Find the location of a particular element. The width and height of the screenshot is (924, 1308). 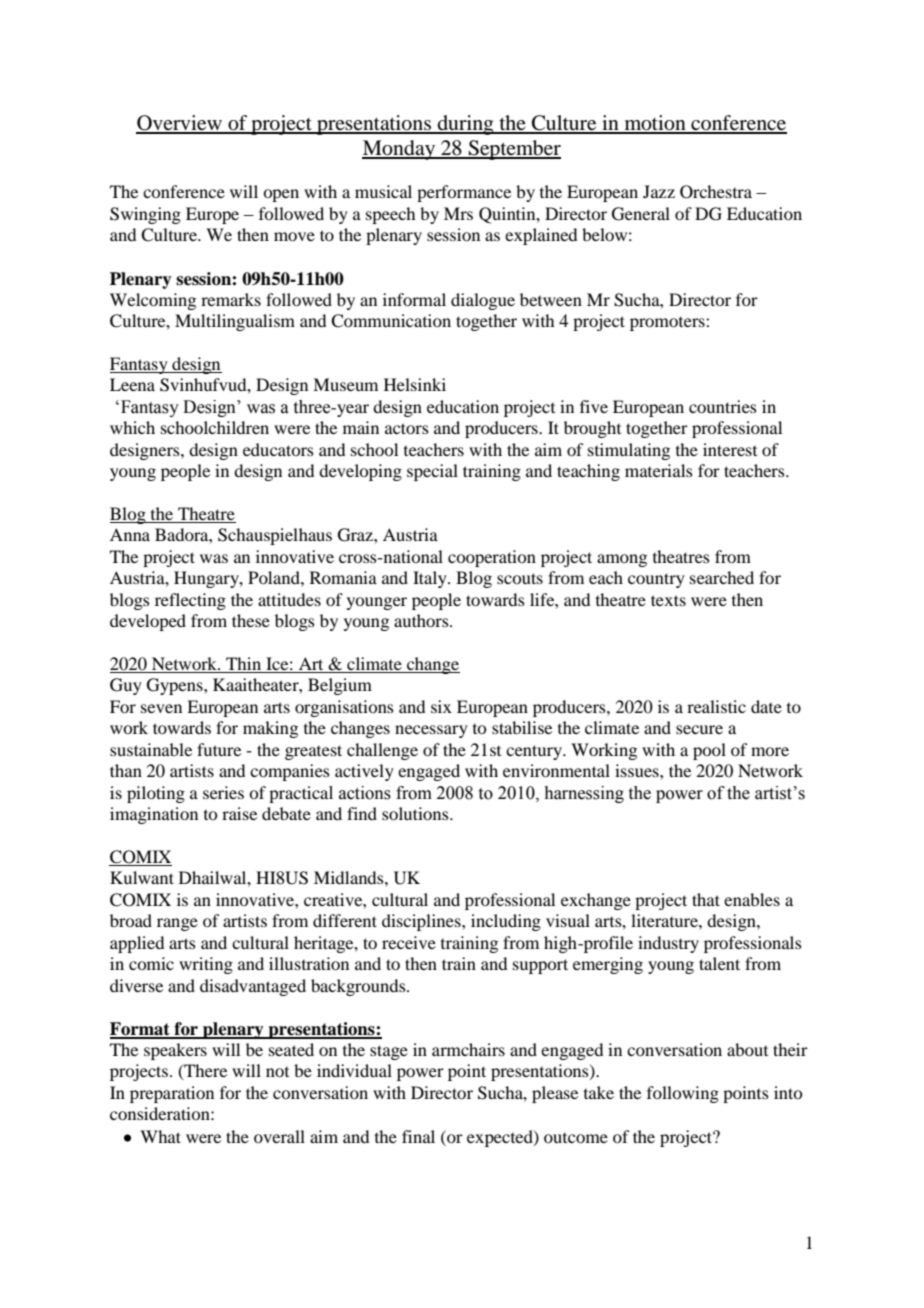

series is located at coordinates (223, 792).
